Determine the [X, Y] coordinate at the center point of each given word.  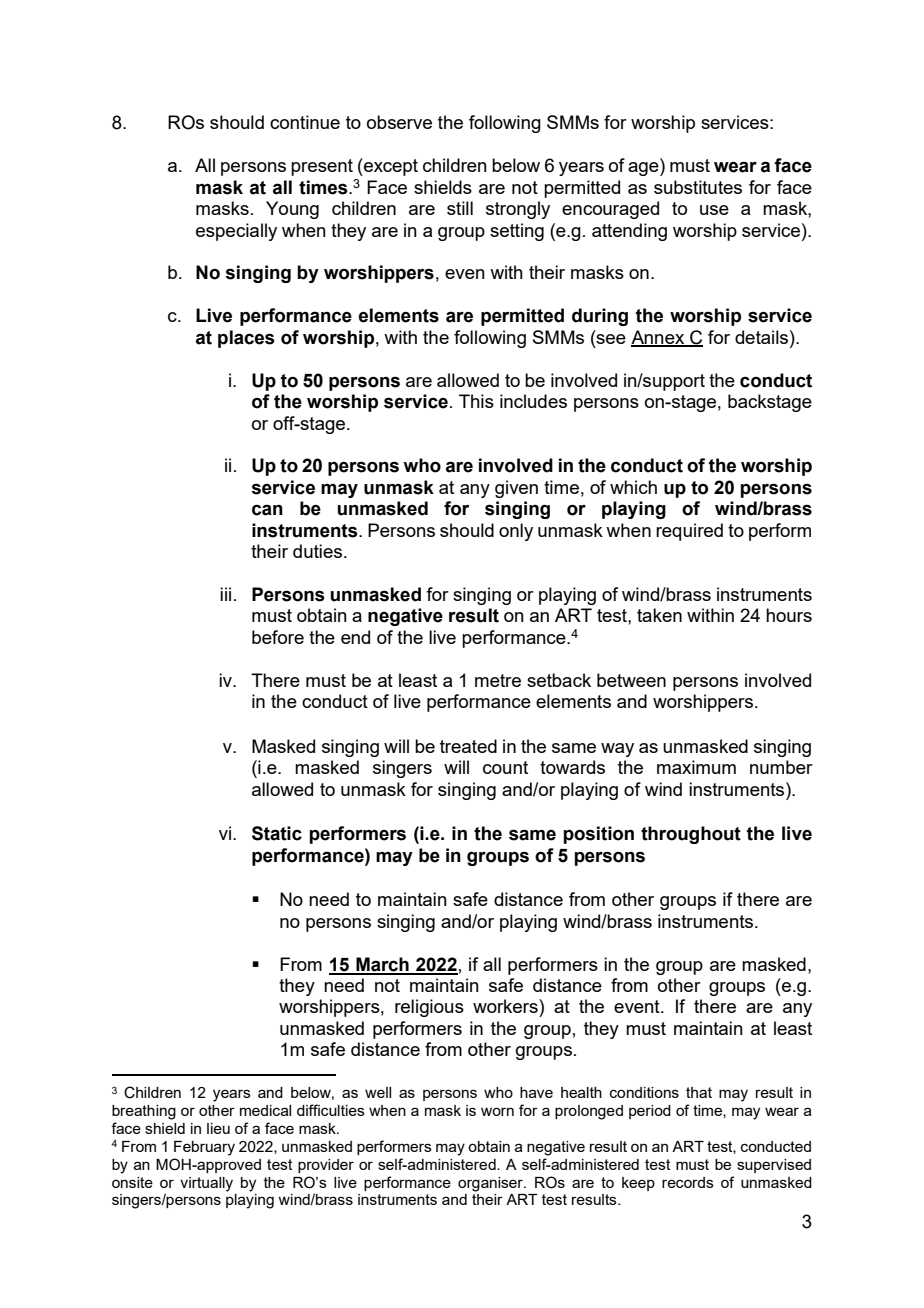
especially [236, 232]
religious [429, 1008]
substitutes [698, 187]
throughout [691, 835]
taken [659, 615]
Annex [659, 338]
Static [277, 833]
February [204, 1148]
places [246, 339]
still [460, 208]
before [278, 637]
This [476, 401]
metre [498, 680]
